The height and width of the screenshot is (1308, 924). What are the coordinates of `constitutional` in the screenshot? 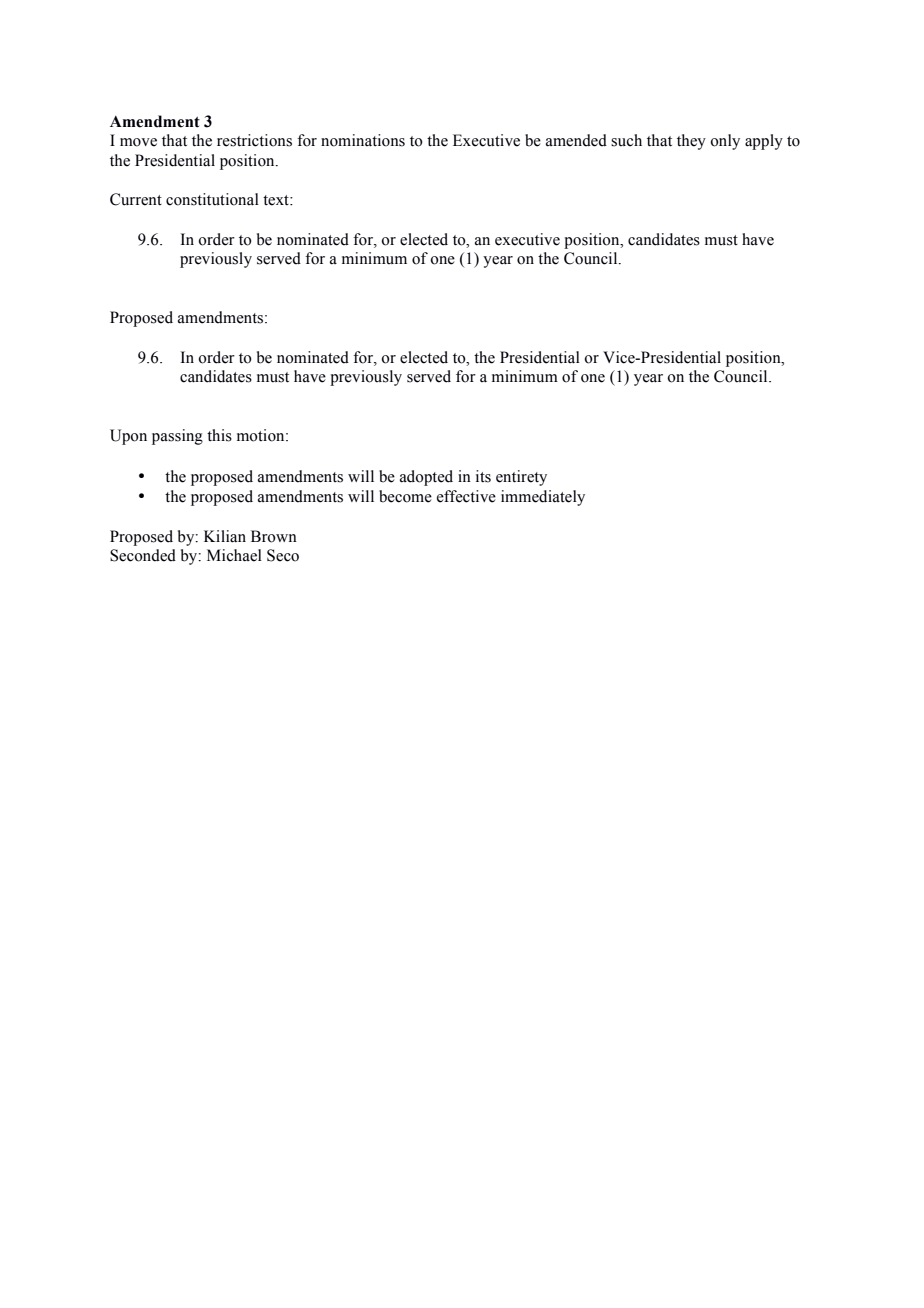 It's located at (212, 199).
